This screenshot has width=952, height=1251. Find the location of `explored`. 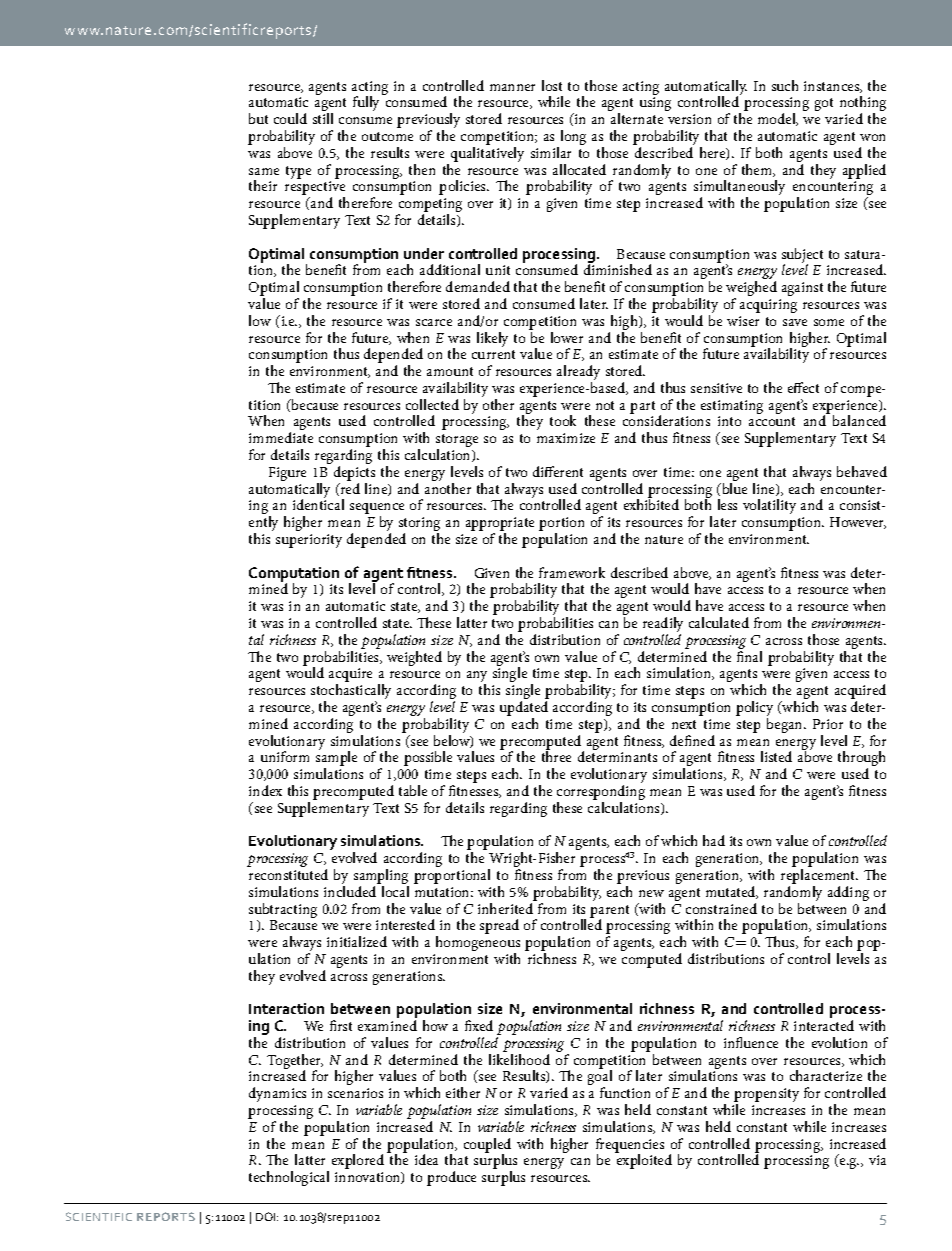

explored is located at coordinates (358, 1161).
